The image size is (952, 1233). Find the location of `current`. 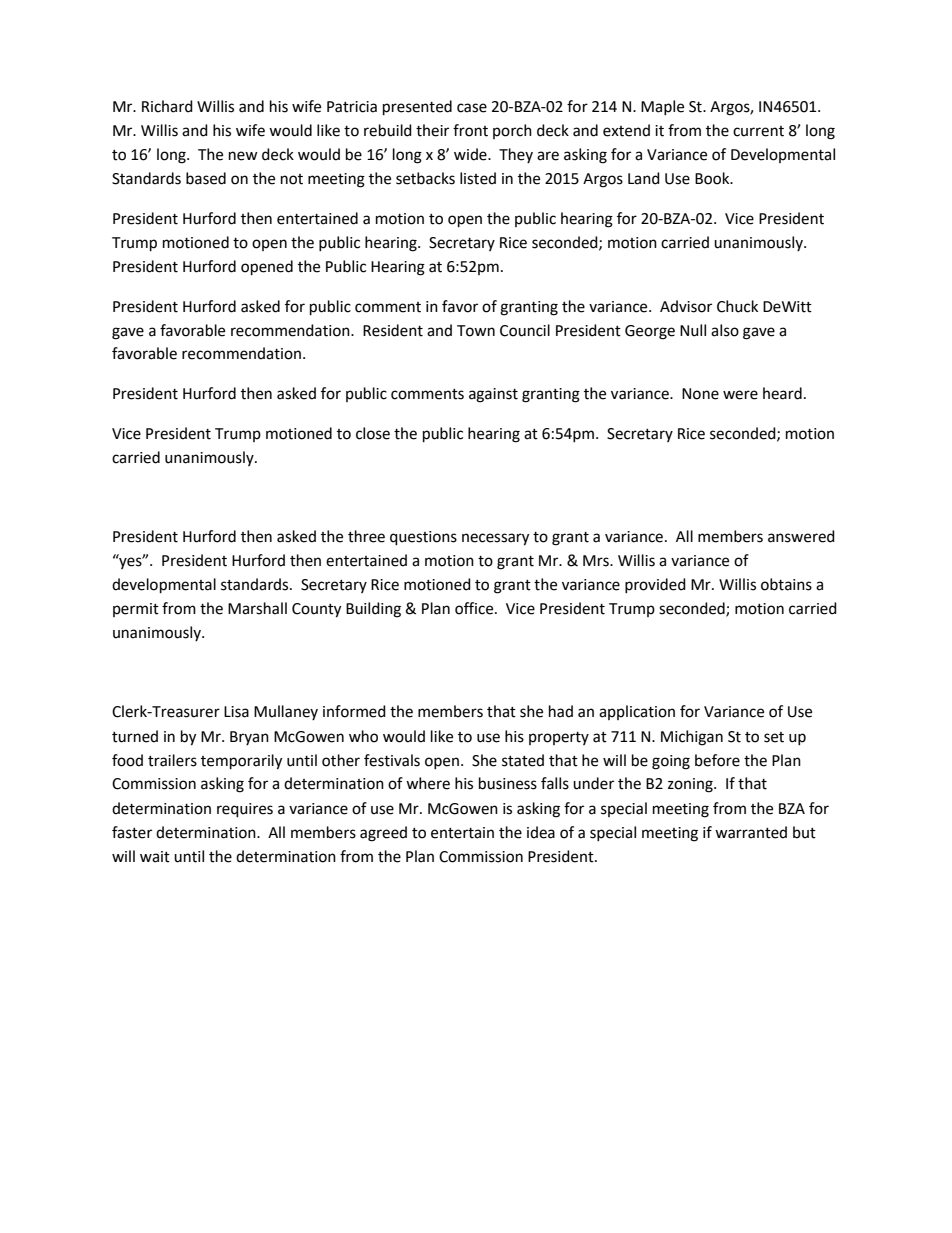

current is located at coordinates (758, 131).
